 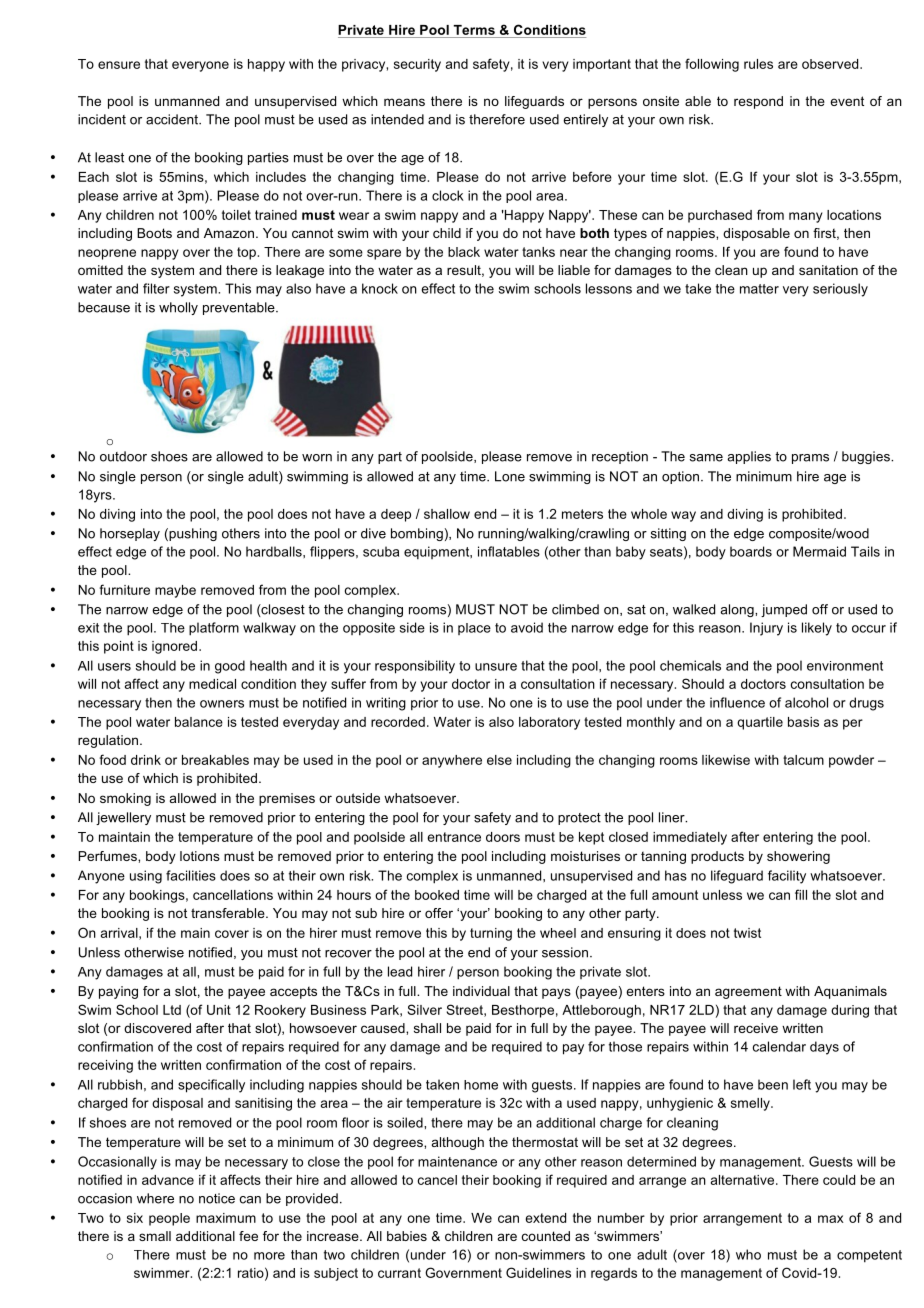 What do you see at coordinates (546, 1236) in the page?
I see `counted` at bounding box center [546, 1236].
